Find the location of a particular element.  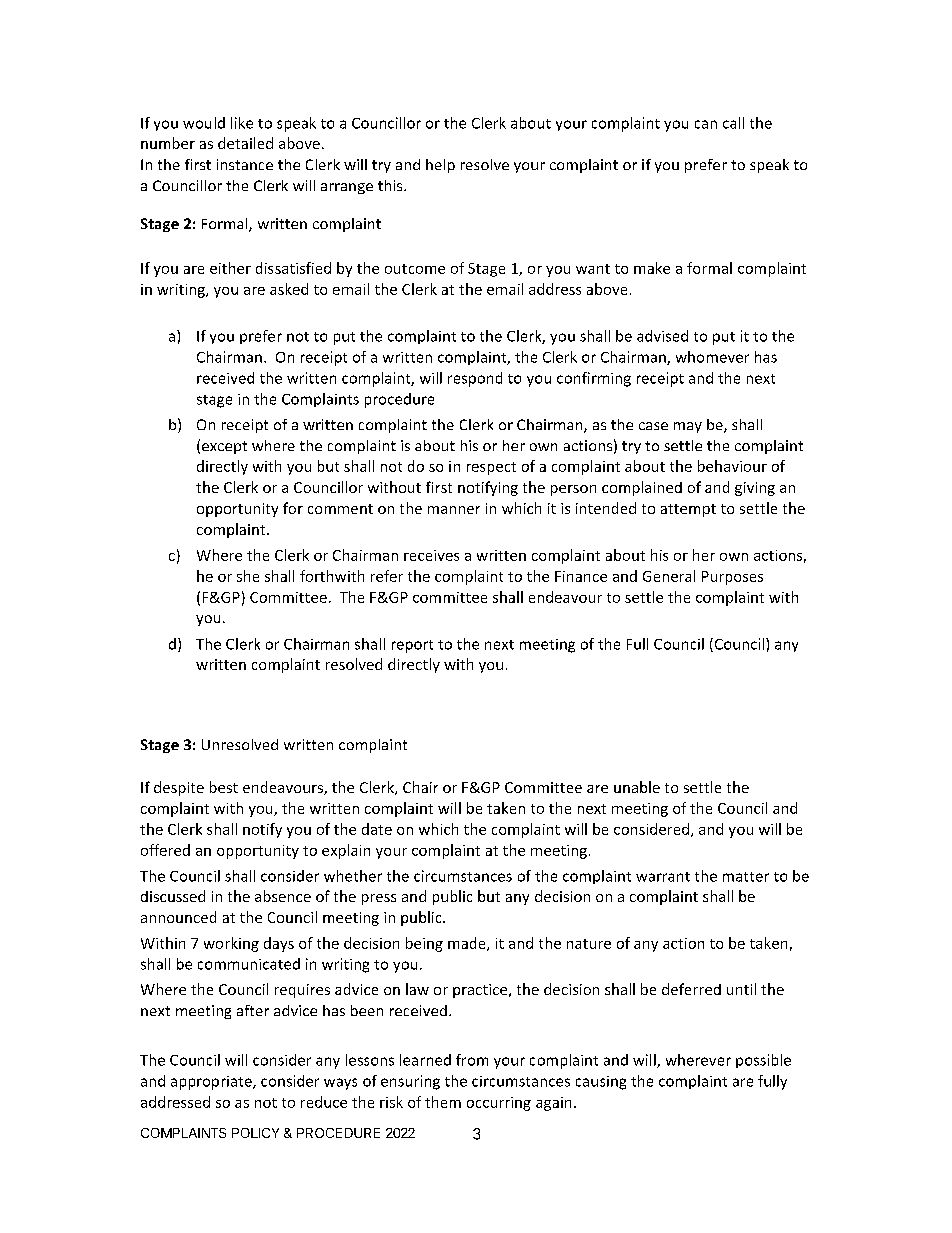

date is located at coordinates (377, 829).
